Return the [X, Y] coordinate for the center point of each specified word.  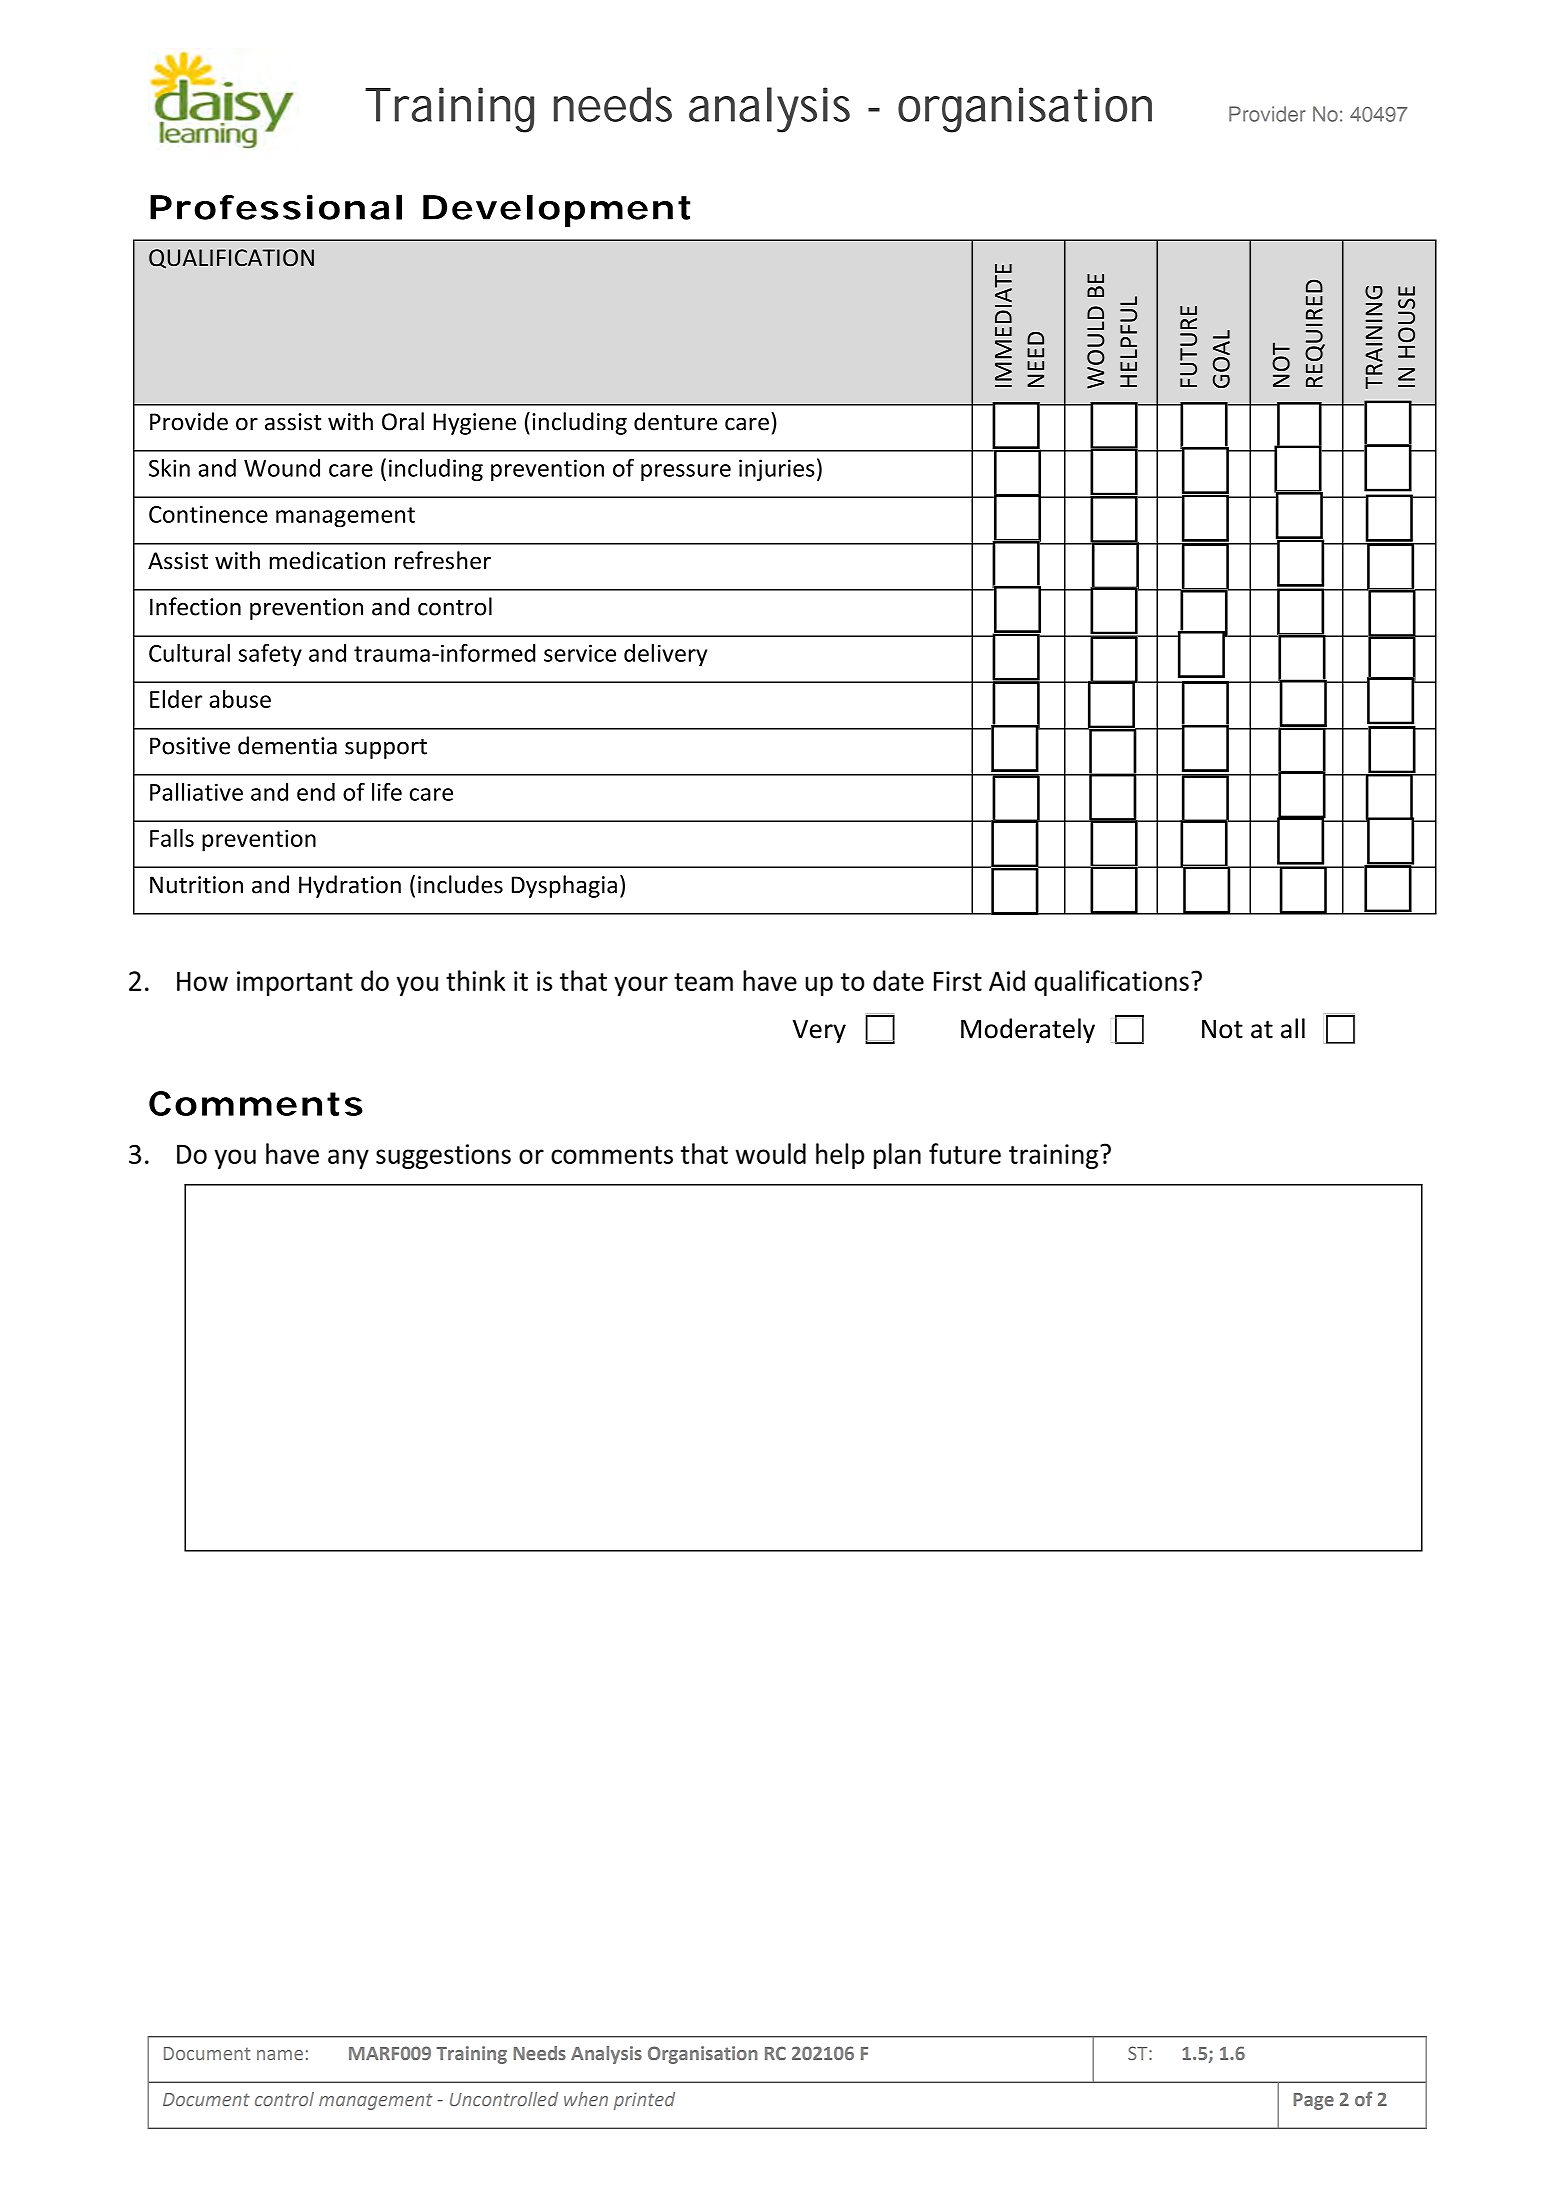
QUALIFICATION [231, 259]
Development [557, 211]
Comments [256, 1103]
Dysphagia [564, 886]
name [280, 2055]
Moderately [1028, 1030]
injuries [776, 470]
